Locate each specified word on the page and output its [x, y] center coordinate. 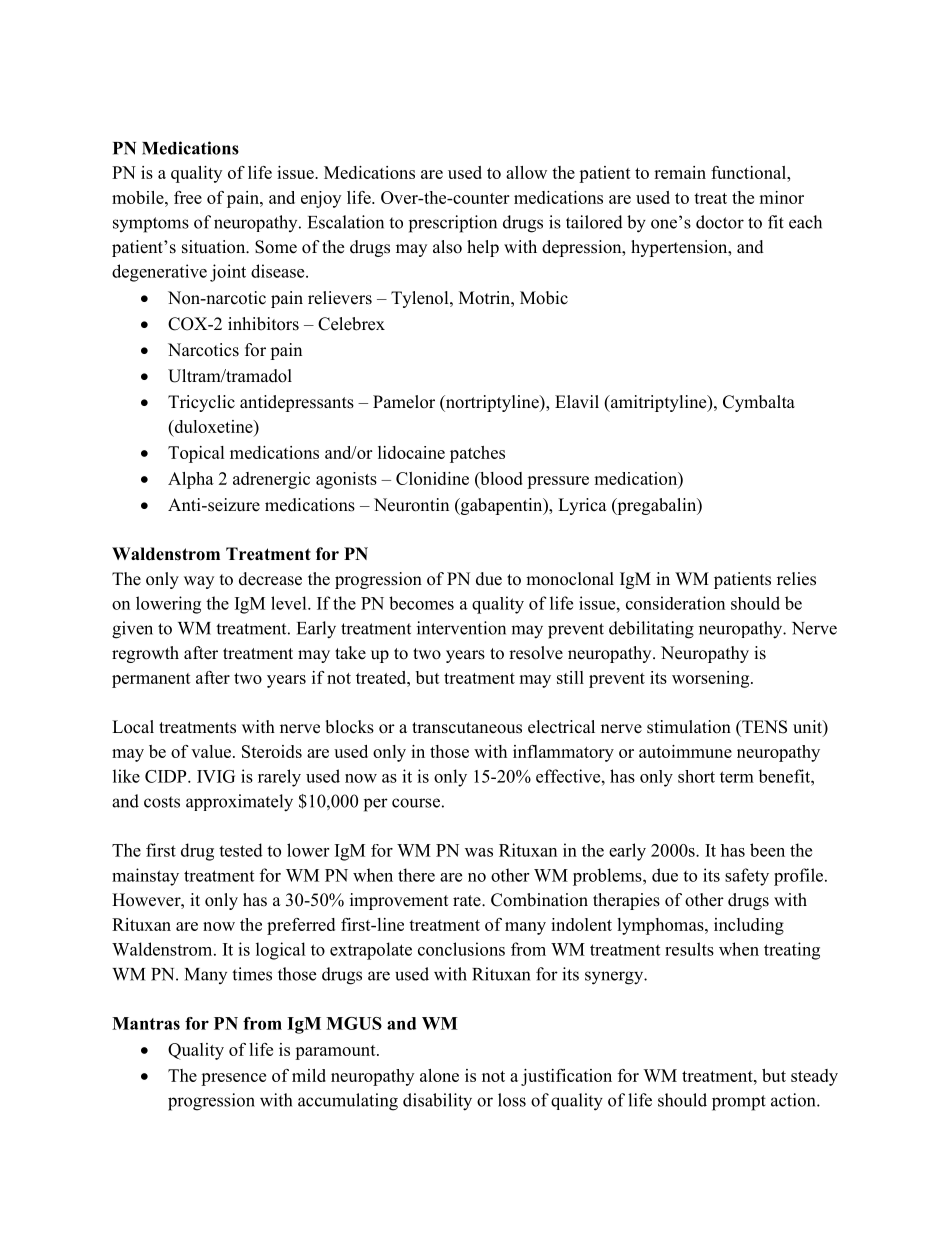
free [188, 197]
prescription [453, 224]
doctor [720, 222]
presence [233, 1079]
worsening [712, 679]
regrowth [145, 654]
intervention [461, 628]
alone [439, 1075]
